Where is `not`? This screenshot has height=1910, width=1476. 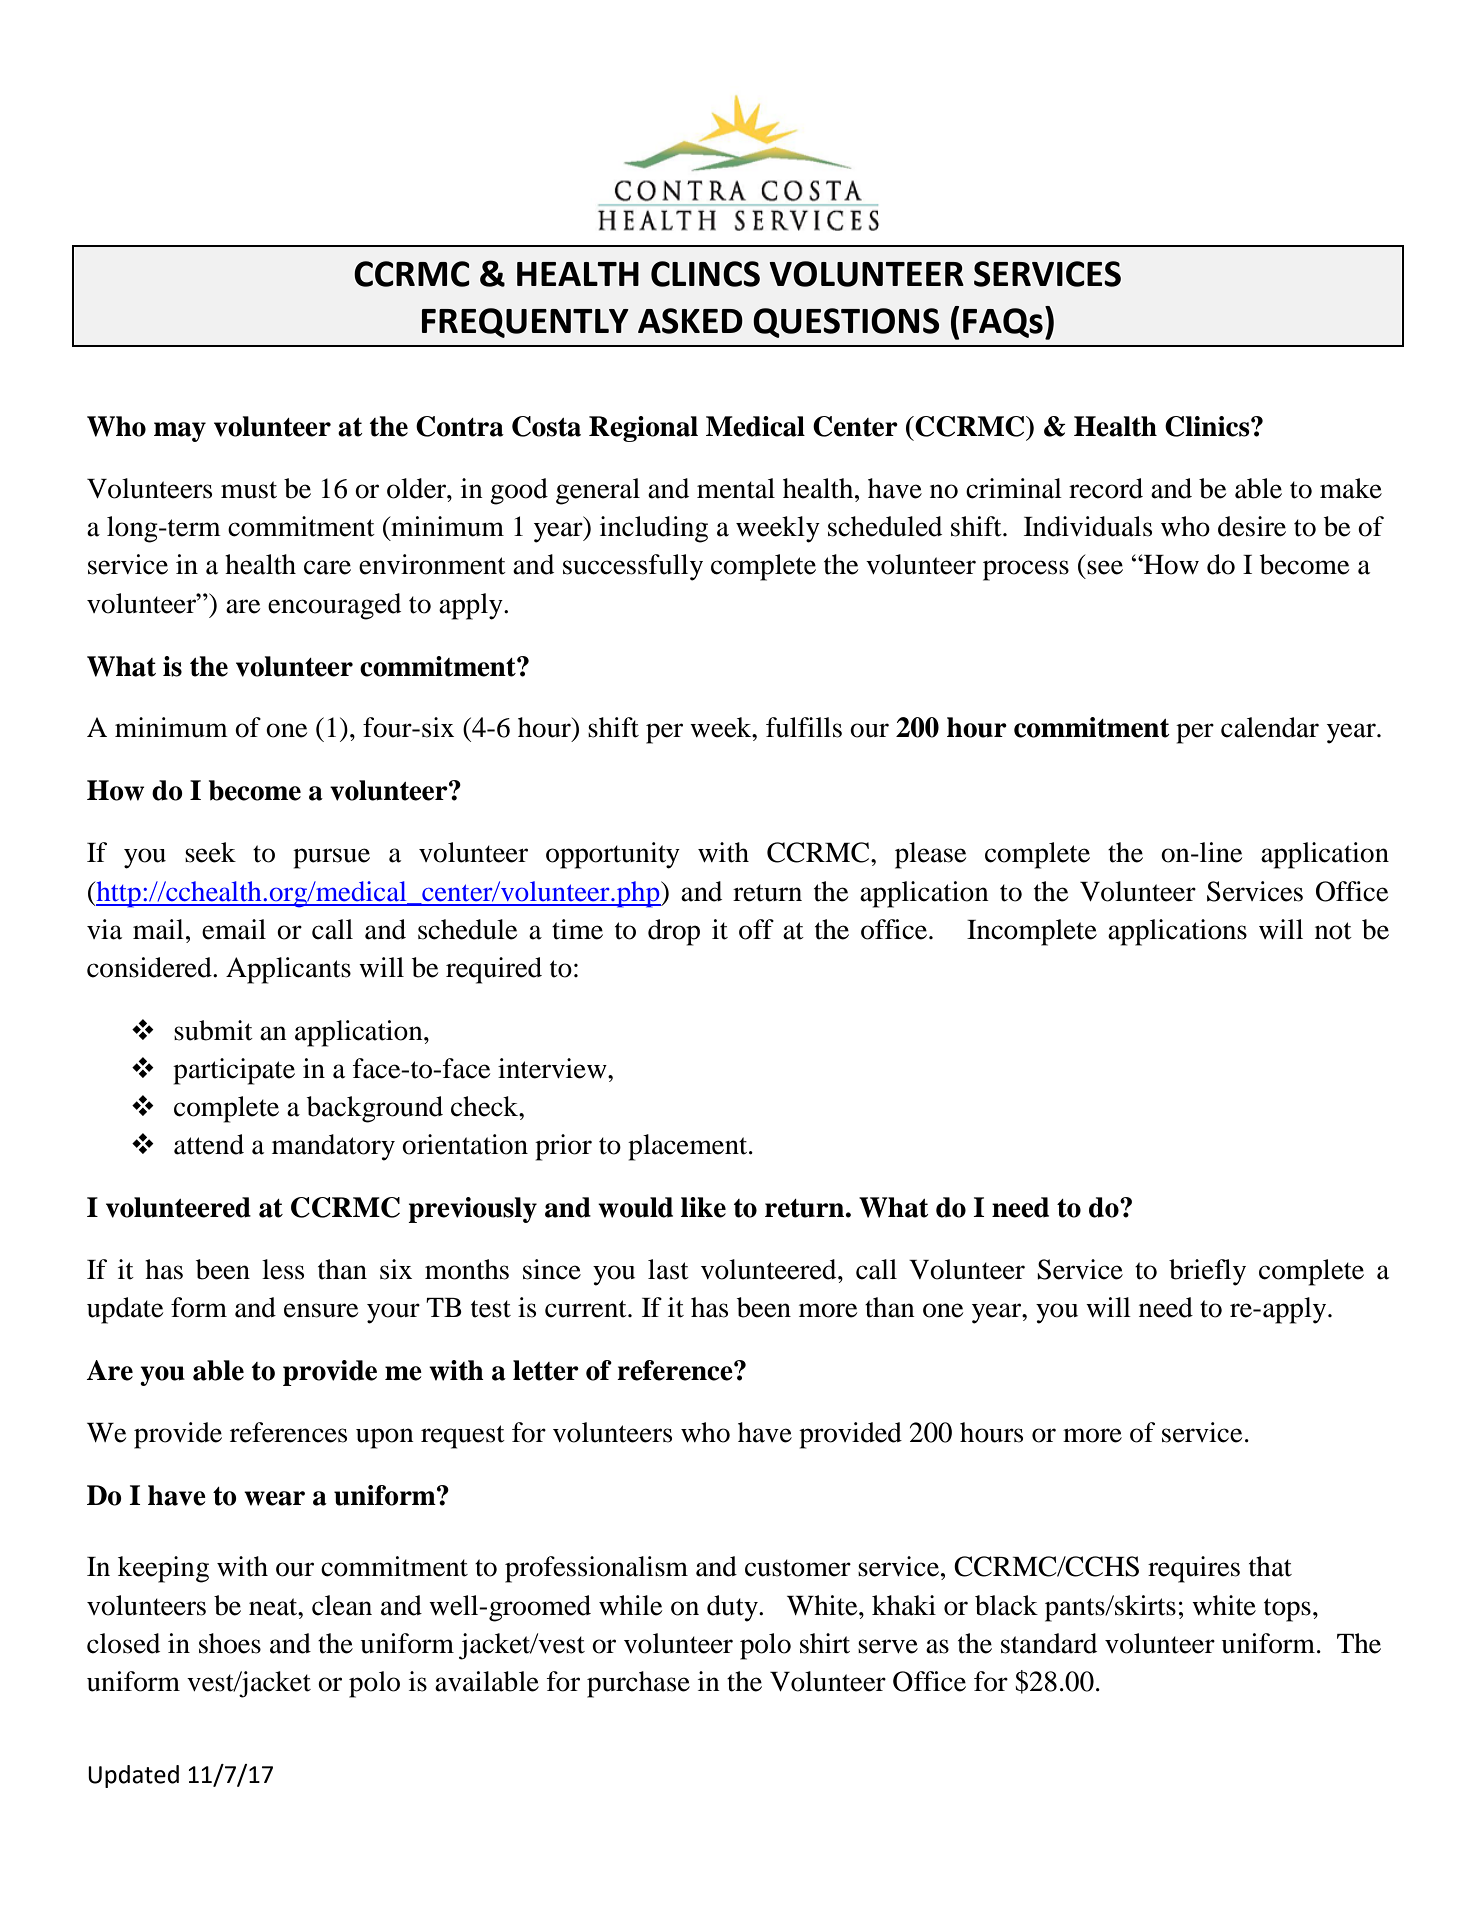
not is located at coordinates (1333, 931).
